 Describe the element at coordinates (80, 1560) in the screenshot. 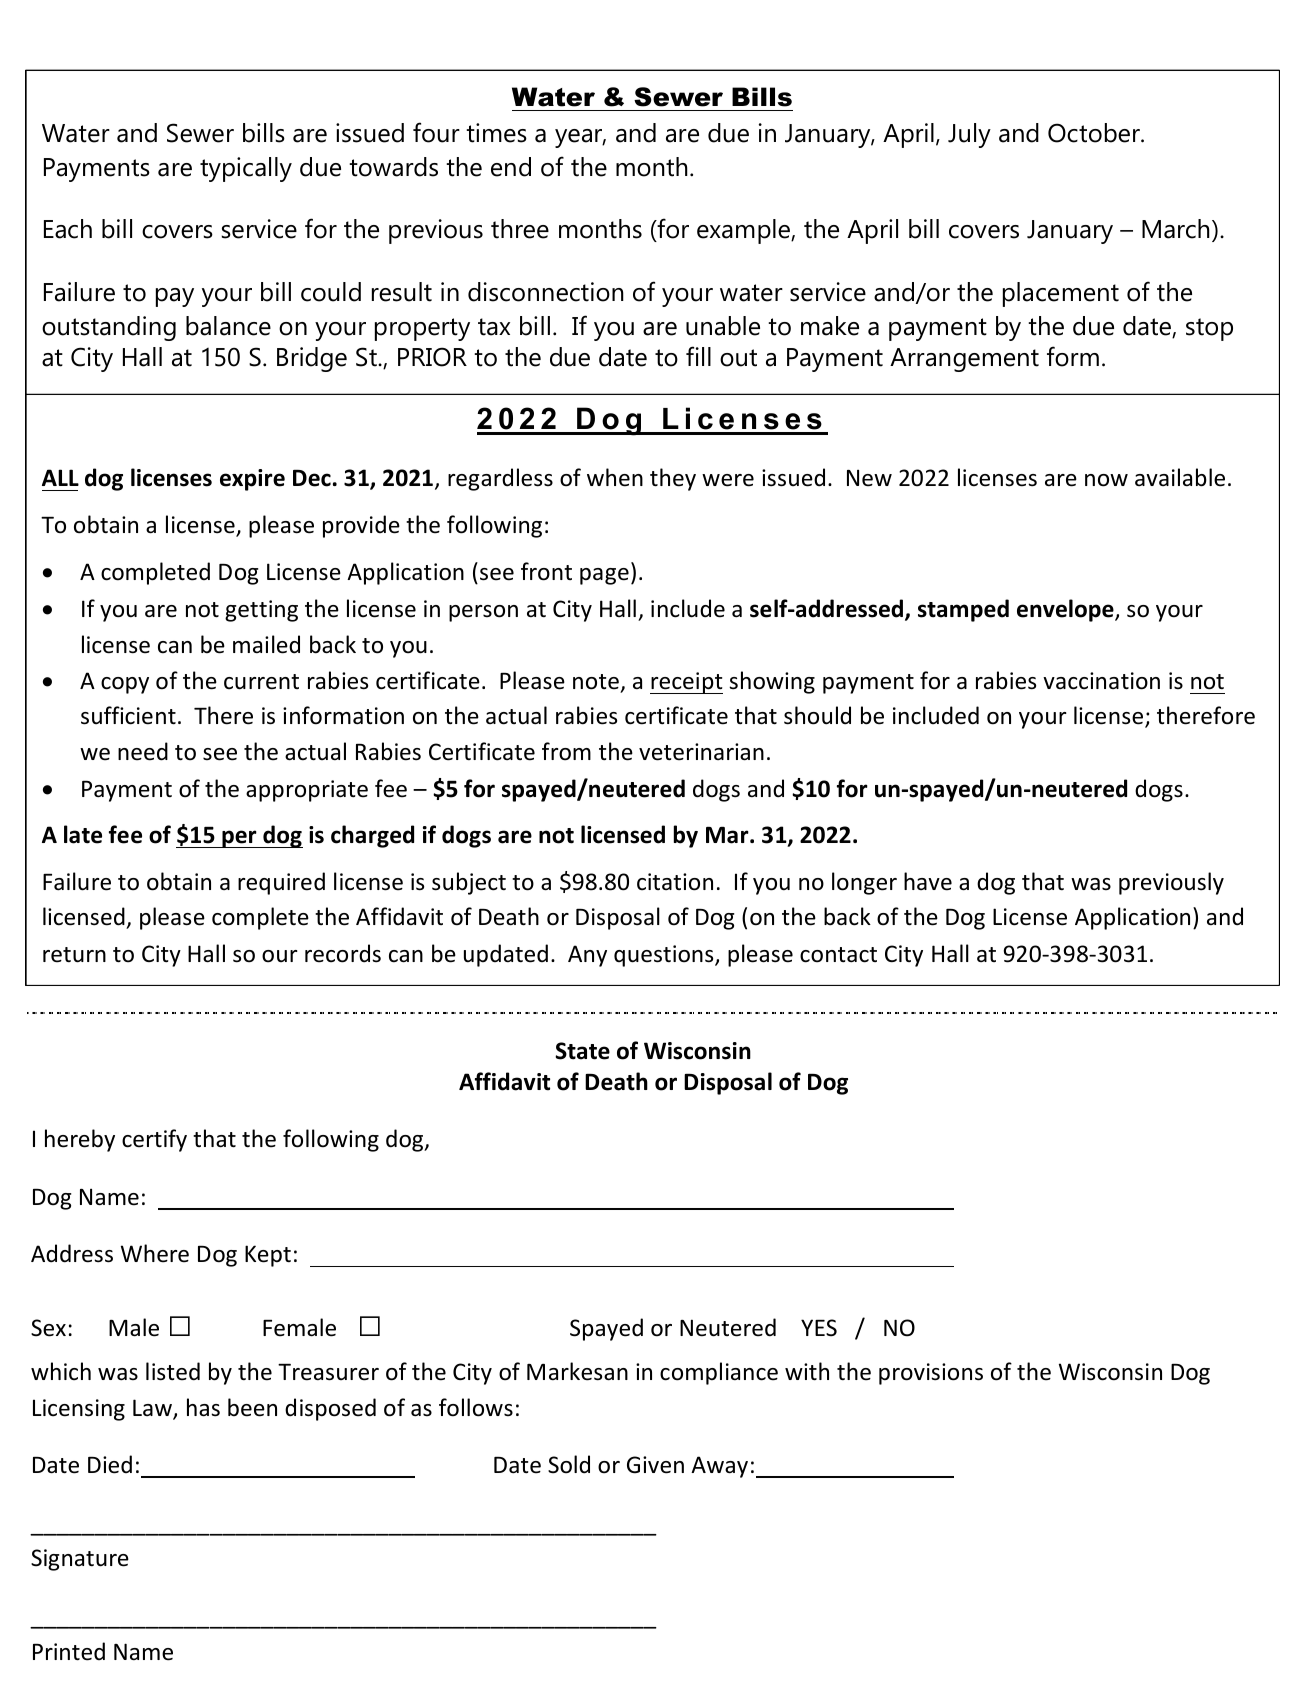

I see `Signature` at that location.
